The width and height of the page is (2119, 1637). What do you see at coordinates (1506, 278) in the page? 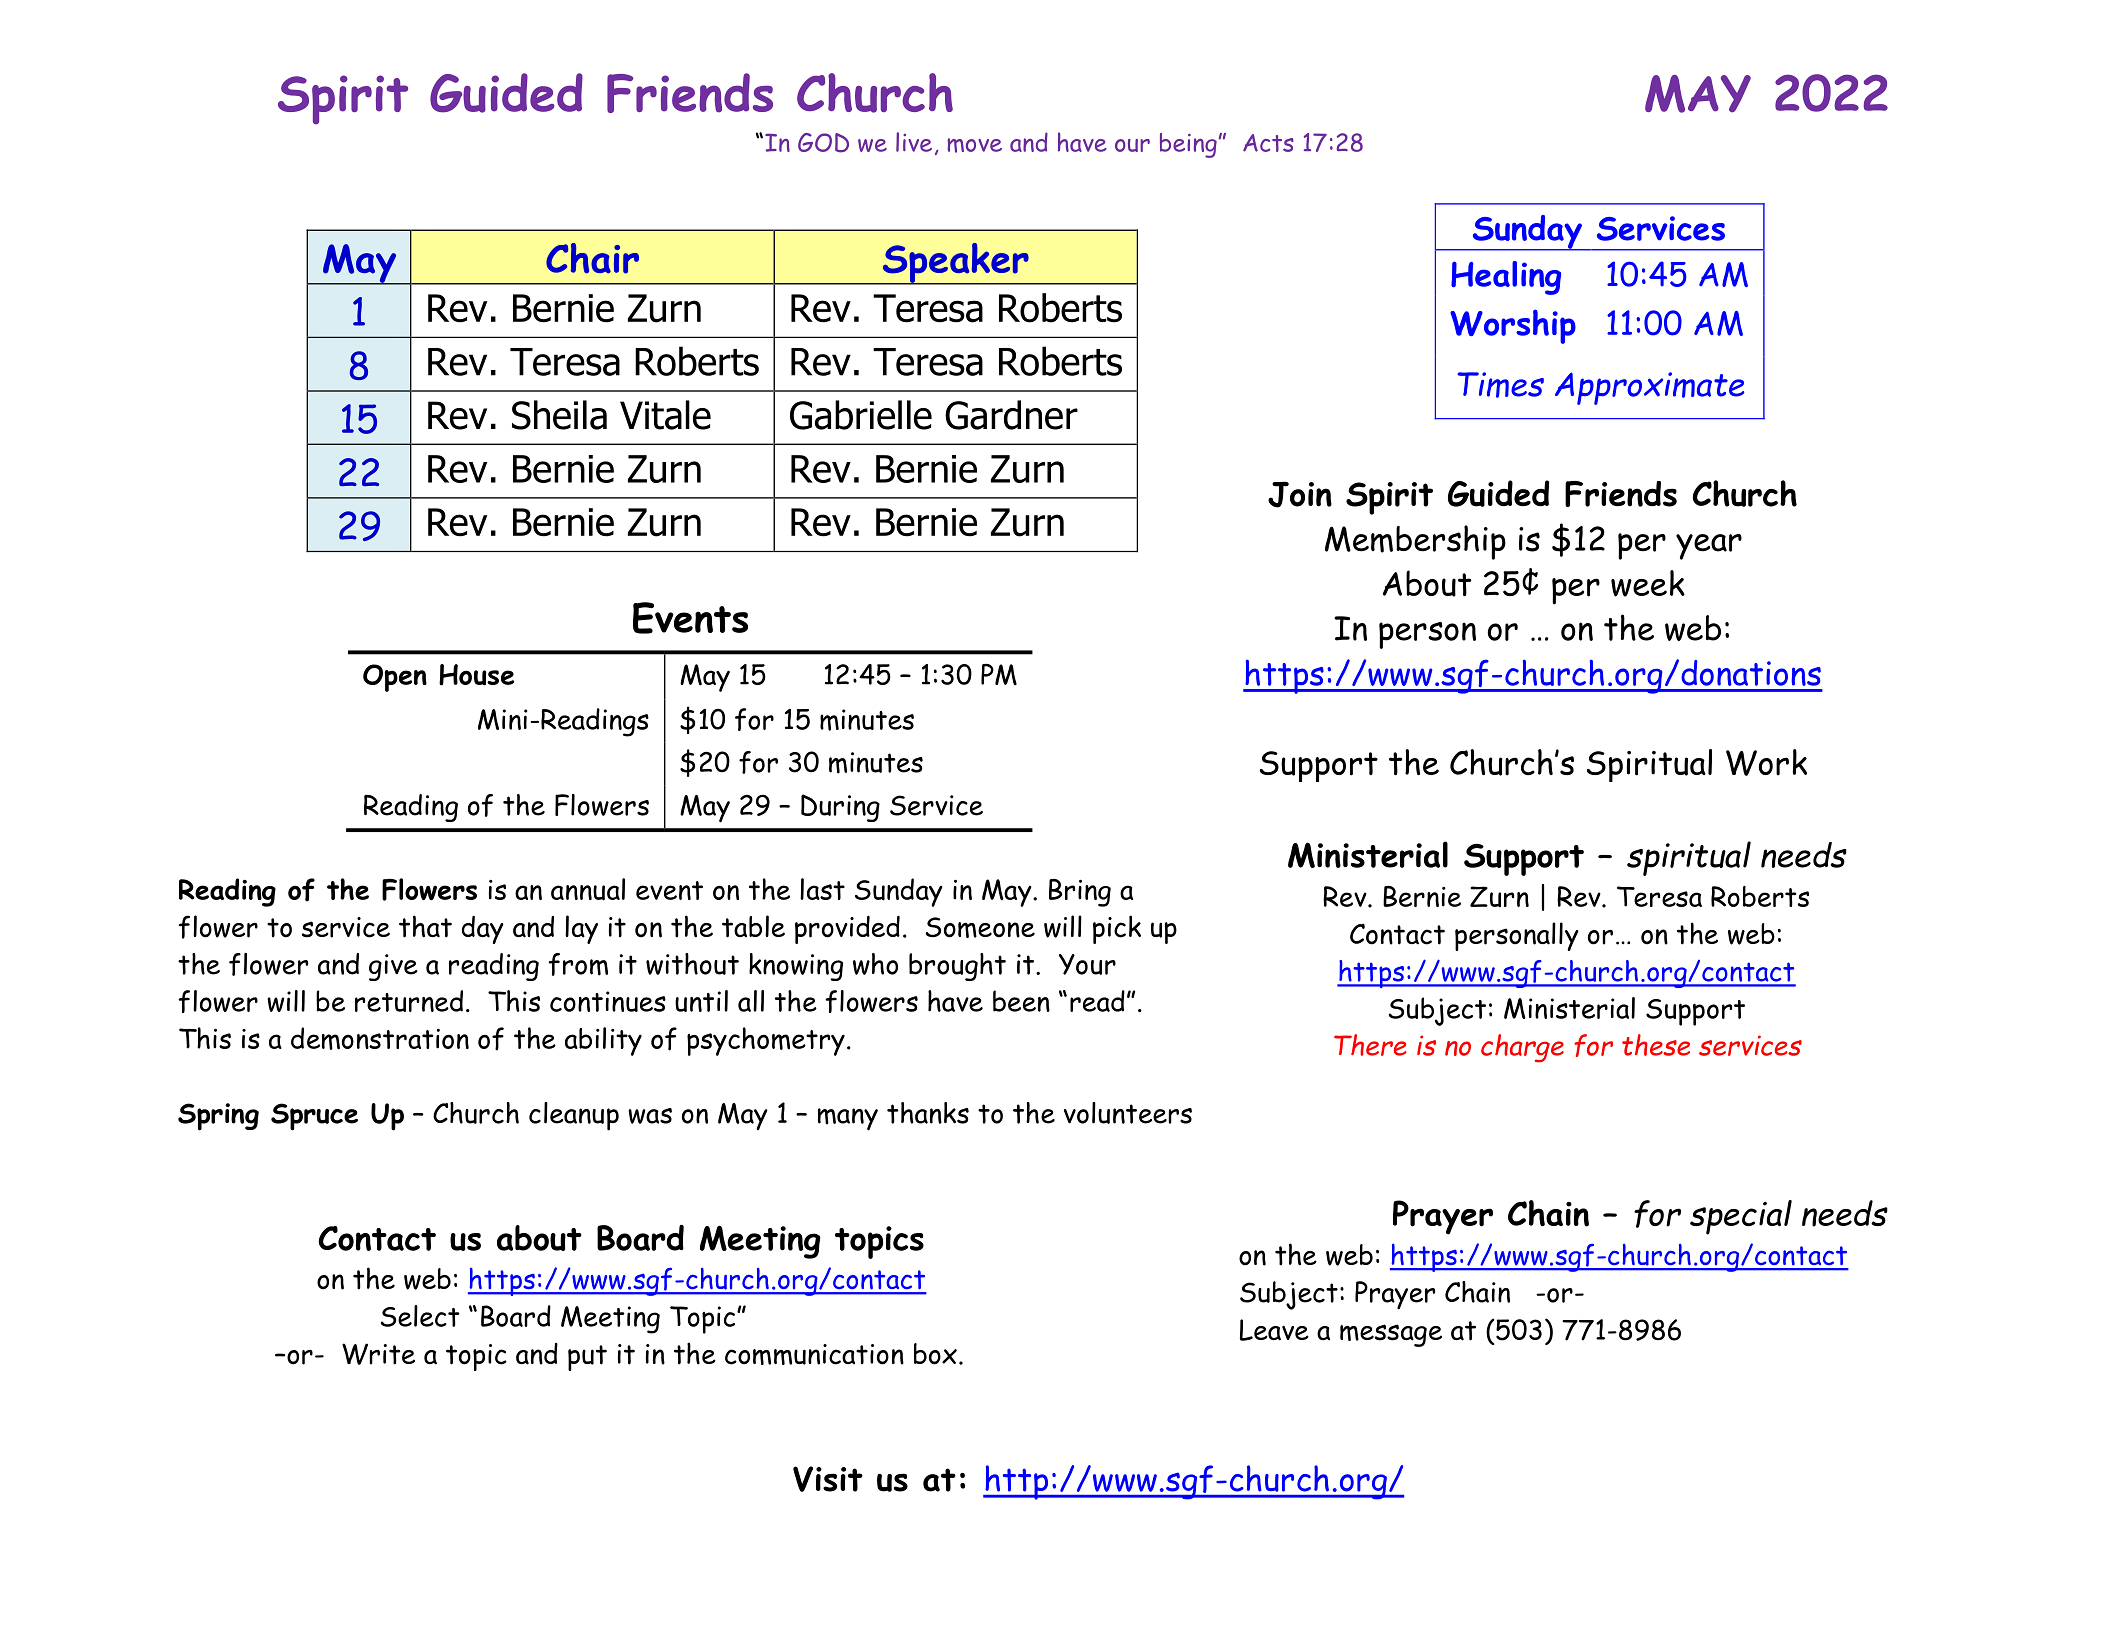
I see `Healing` at bounding box center [1506, 278].
